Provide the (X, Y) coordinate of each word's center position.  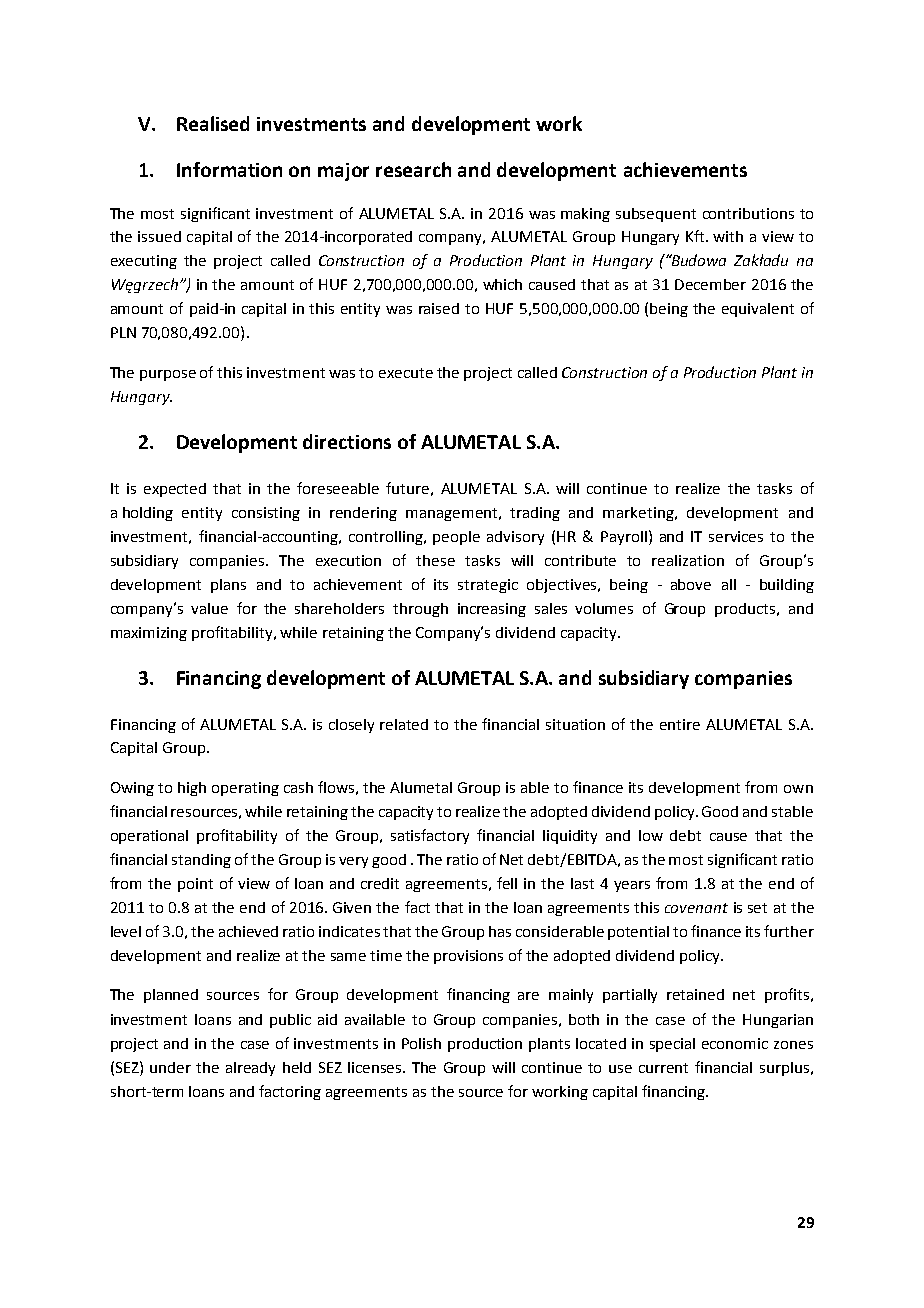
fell (507, 883)
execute (406, 373)
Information (229, 169)
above (691, 584)
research (413, 169)
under (170, 1067)
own (798, 789)
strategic (488, 586)
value (209, 608)
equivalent (758, 310)
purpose (168, 375)
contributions (748, 213)
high (192, 789)
